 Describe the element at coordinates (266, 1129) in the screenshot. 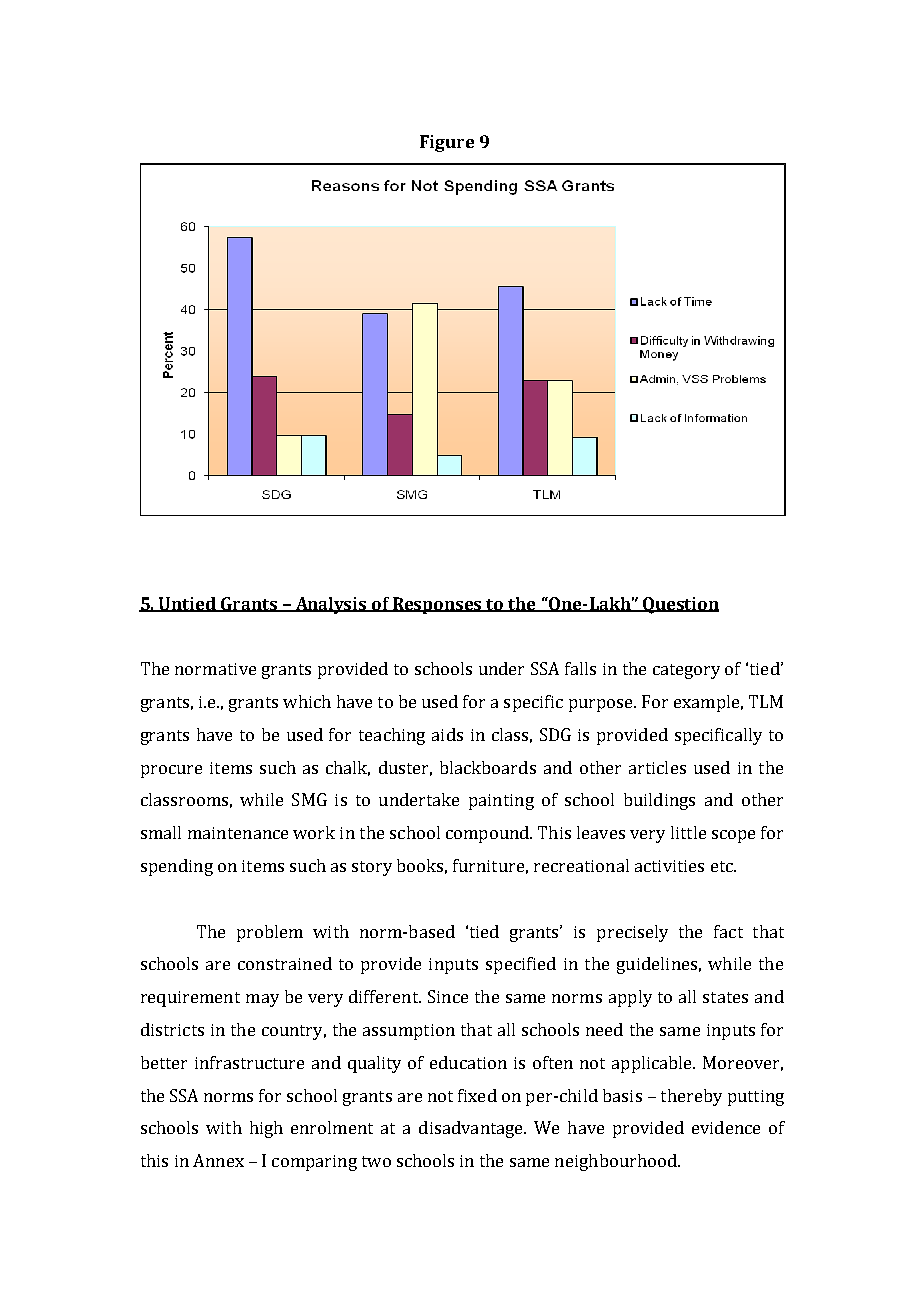

I see `high` at that location.
